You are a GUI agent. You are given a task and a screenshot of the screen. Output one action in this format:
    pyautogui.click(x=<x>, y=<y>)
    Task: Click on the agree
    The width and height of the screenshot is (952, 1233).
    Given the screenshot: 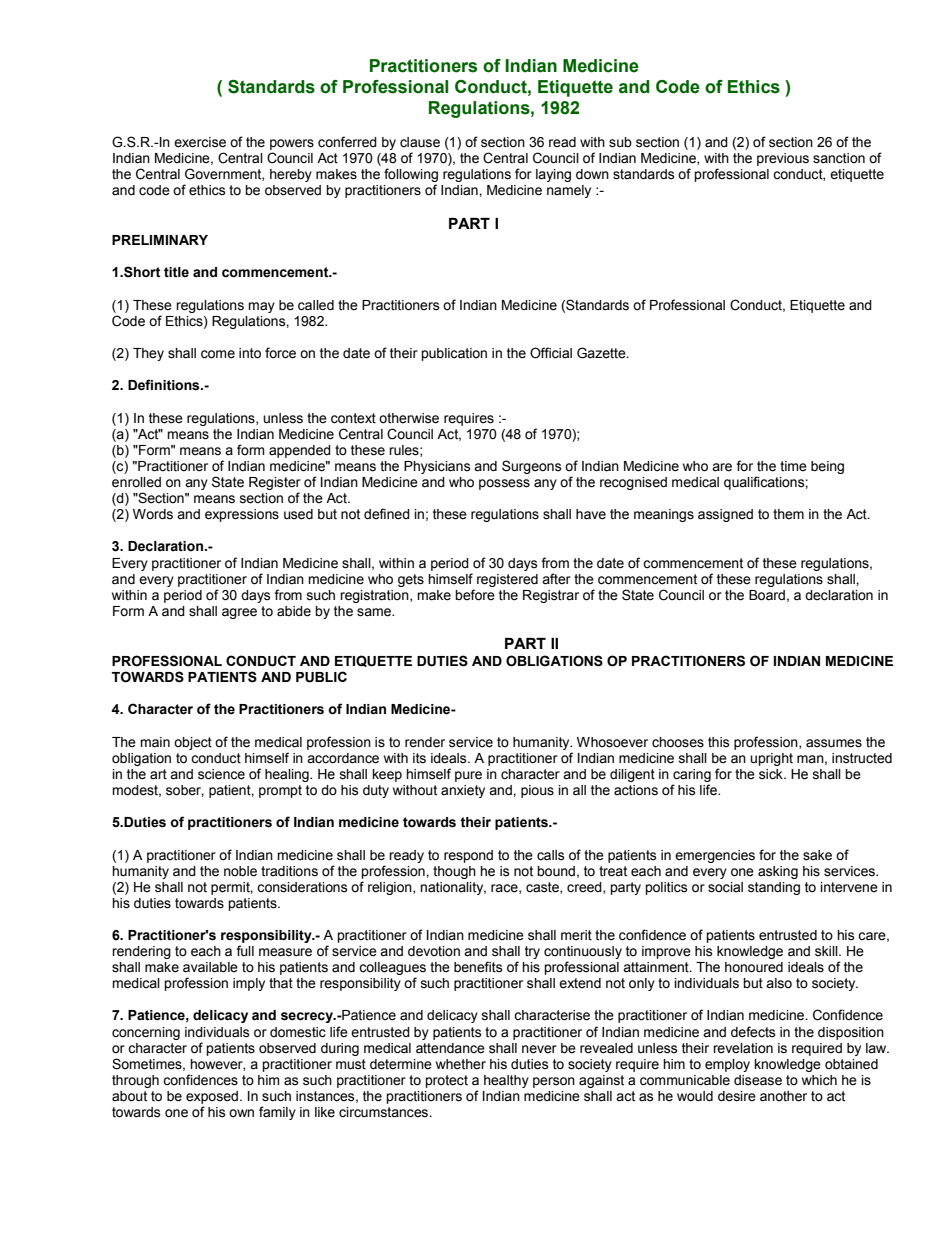 What is the action you would take?
    pyautogui.click(x=239, y=613)
